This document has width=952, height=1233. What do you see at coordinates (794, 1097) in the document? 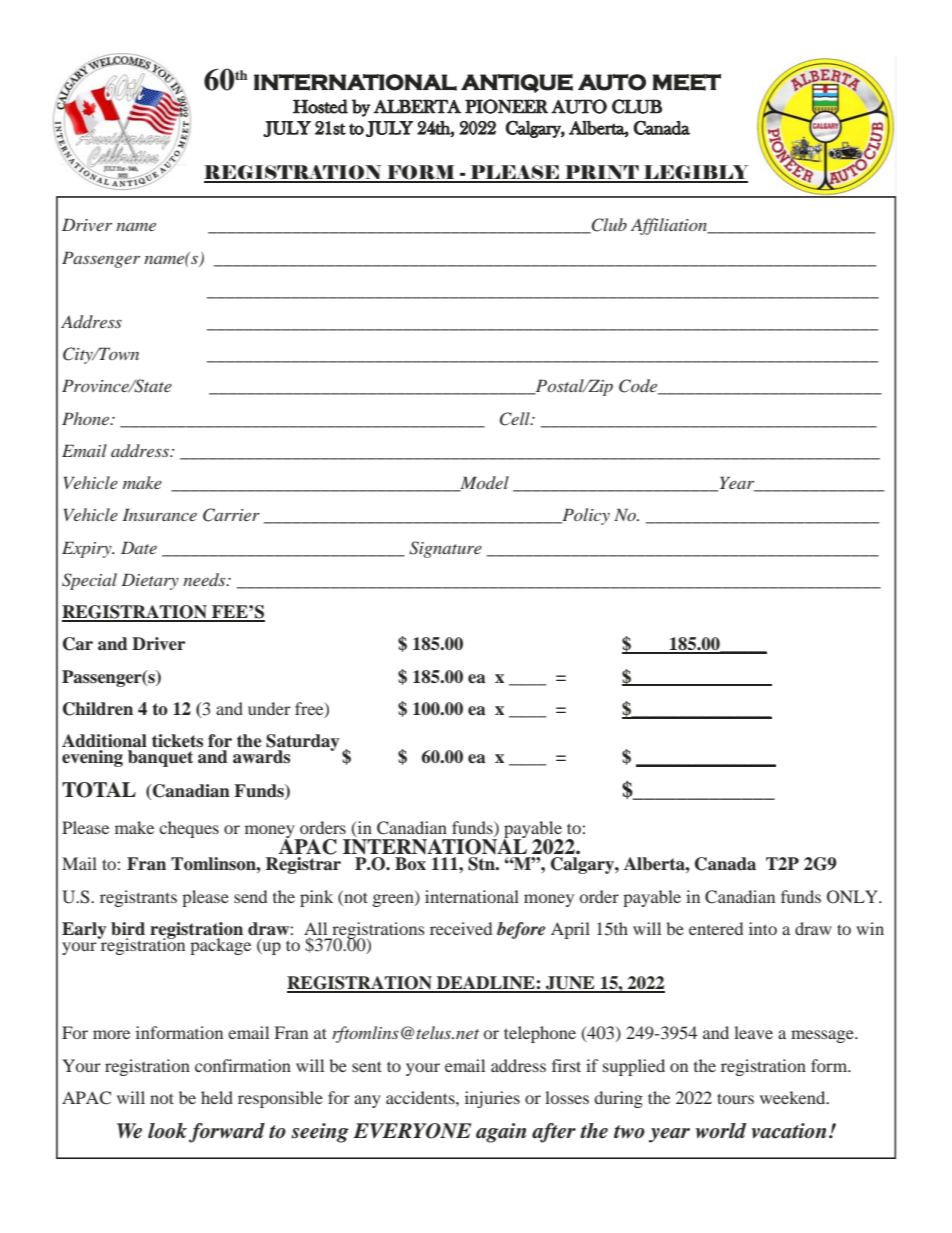
I see `weekend` at bounding box center [794, 1097].
